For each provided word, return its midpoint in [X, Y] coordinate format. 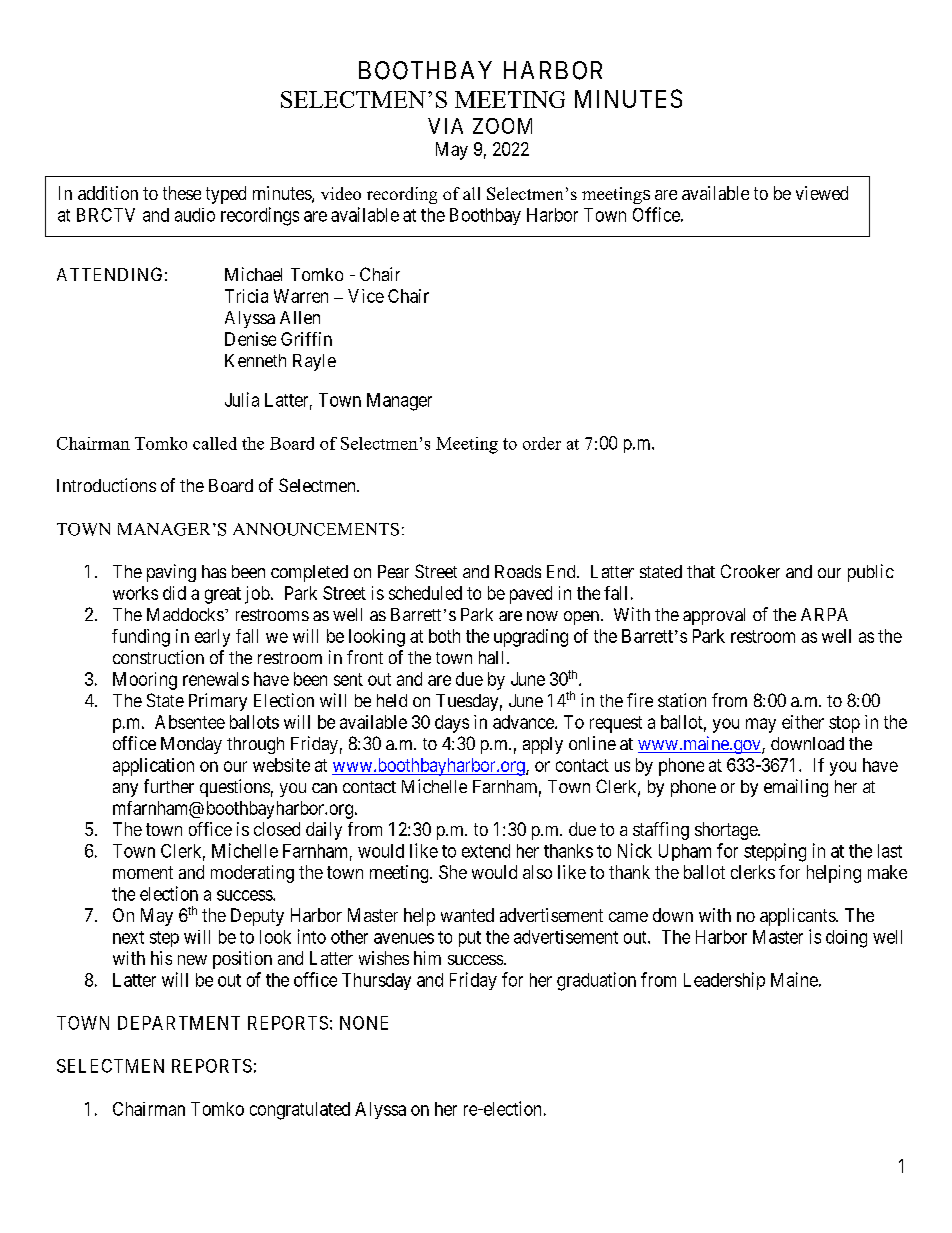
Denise [250, 339]
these [182, 193]
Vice [366, 296]
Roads [518, 571]
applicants [798, 917]
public [871, 573]
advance [524, 722]
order [542, 443]
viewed [822, 193]
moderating [252, 874]
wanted [467, 915]
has [214, 571]
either [803, 722]
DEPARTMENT [179, 1023]
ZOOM [502, 126]
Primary [218, 702]
